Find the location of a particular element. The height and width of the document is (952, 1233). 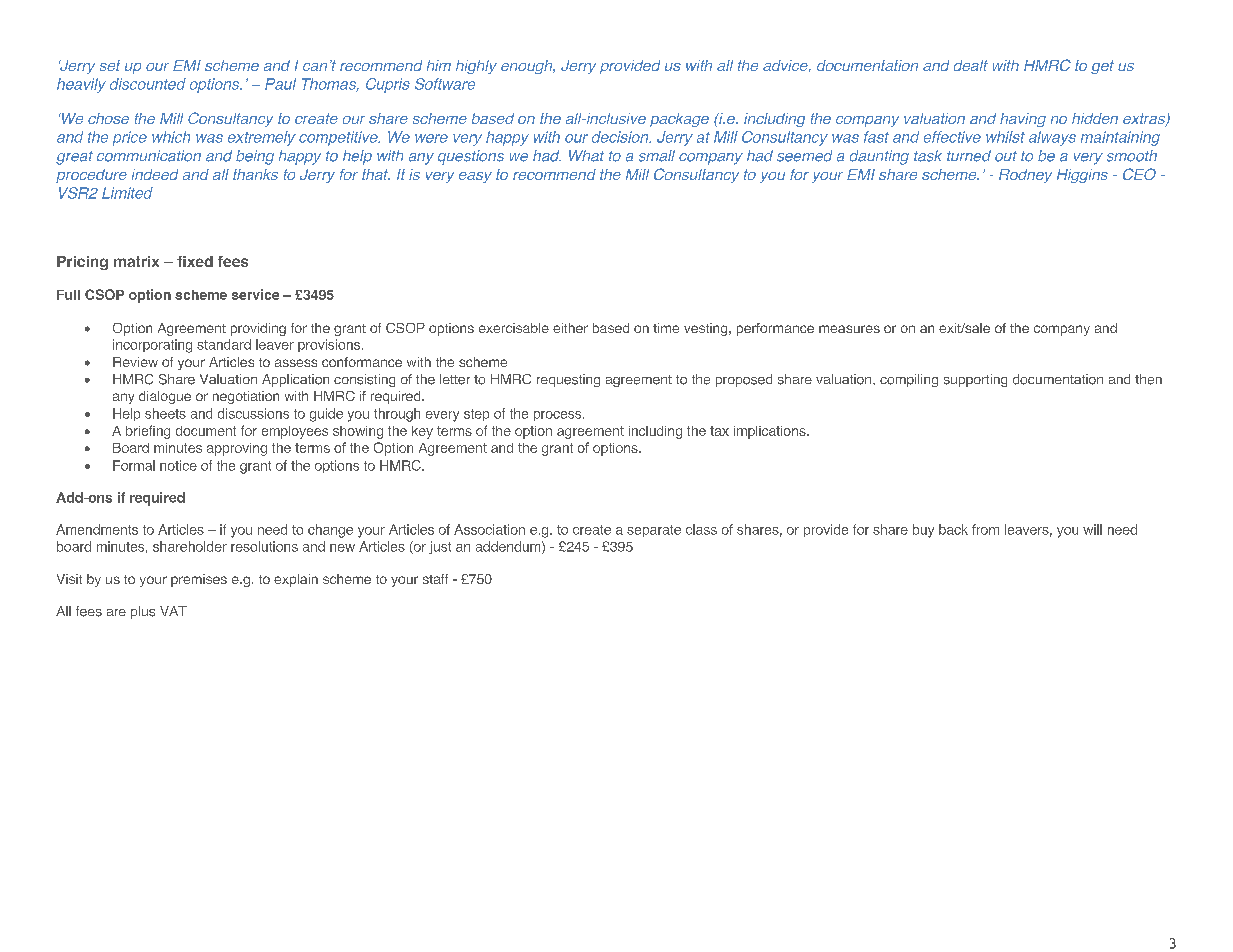

Rodney is located at coordinates (1025, 176).
